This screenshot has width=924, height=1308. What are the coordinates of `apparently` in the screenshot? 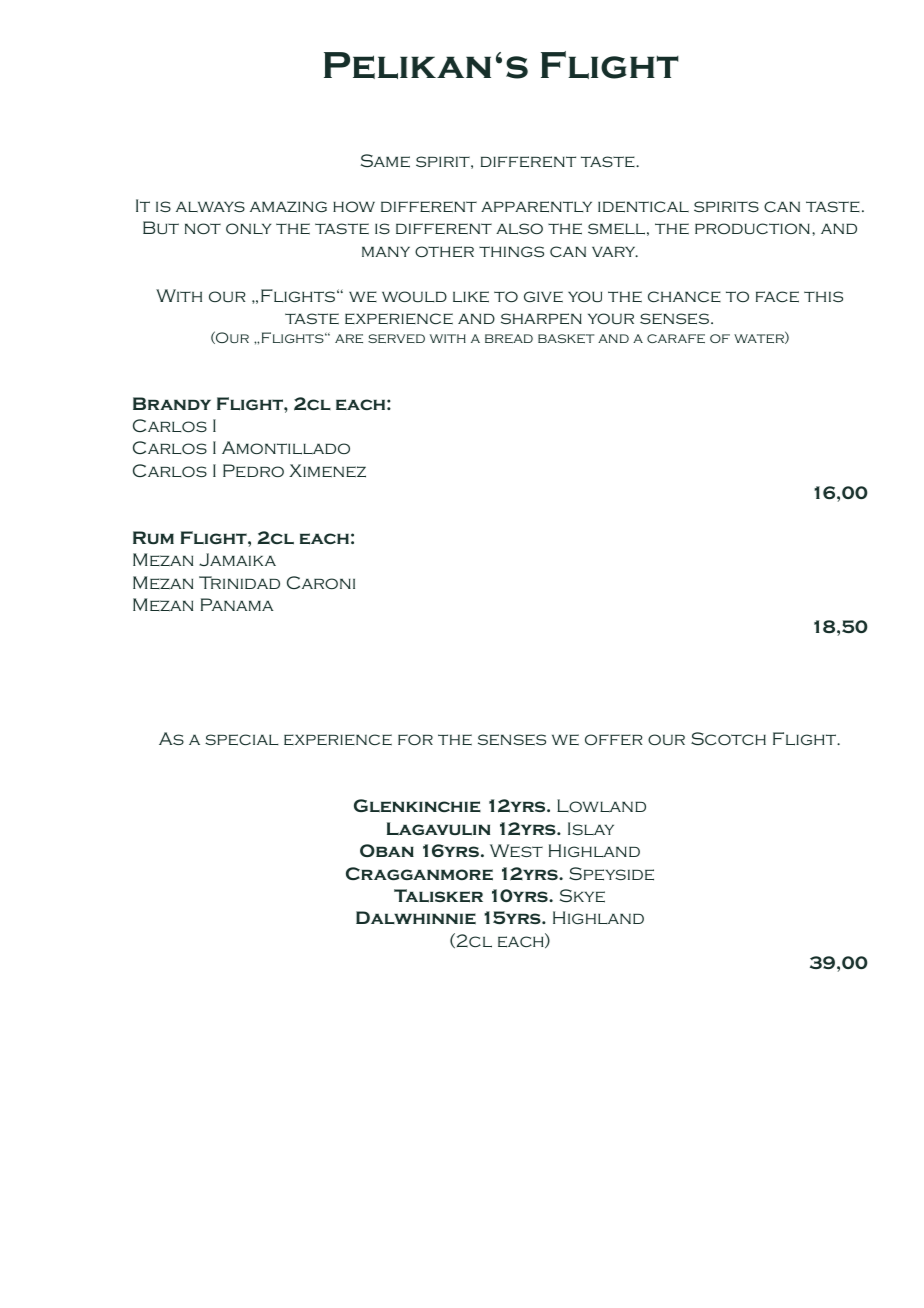 It's located at (536, 207).
